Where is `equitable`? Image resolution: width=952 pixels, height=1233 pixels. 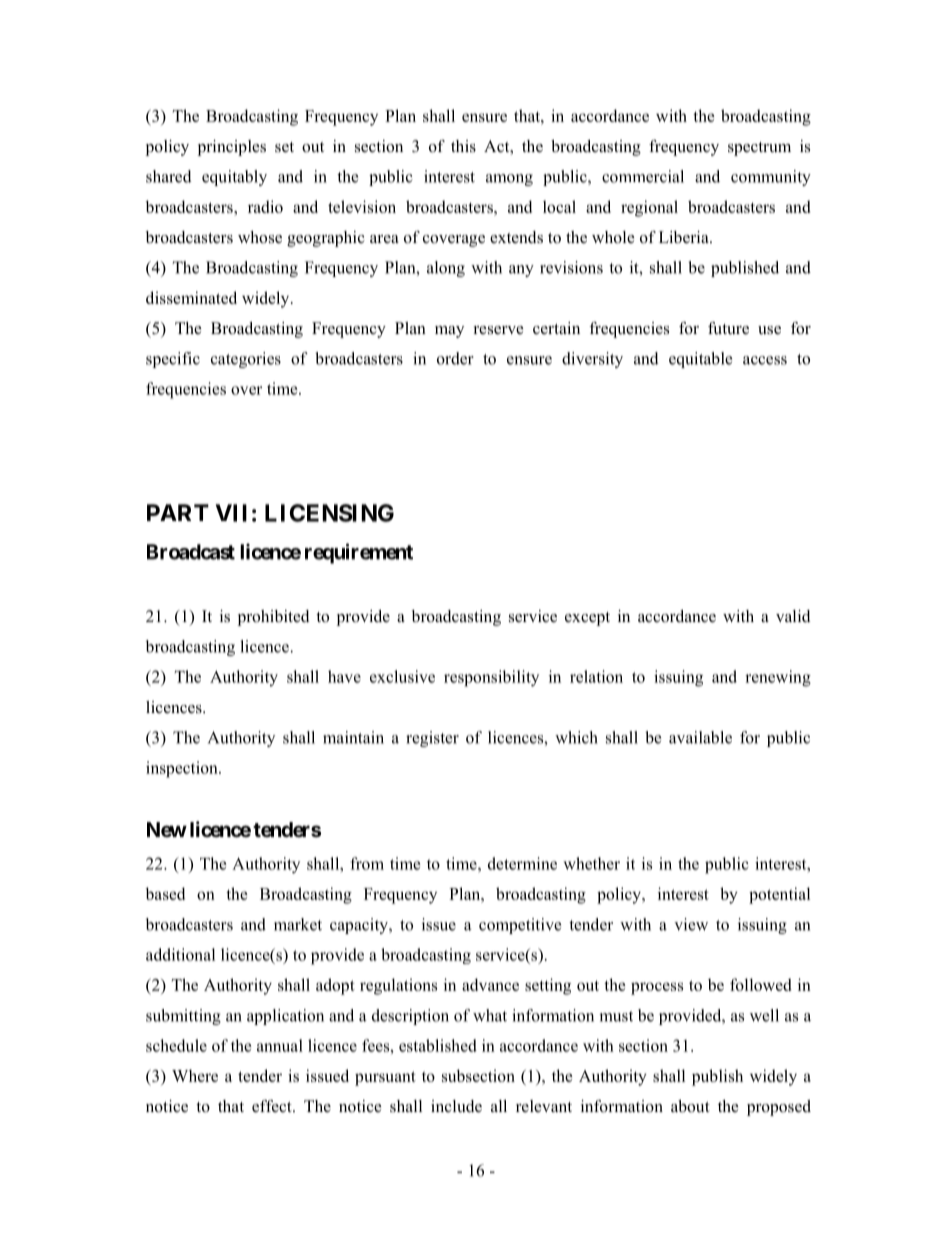
equitable is located at coordinates (700, 360).
